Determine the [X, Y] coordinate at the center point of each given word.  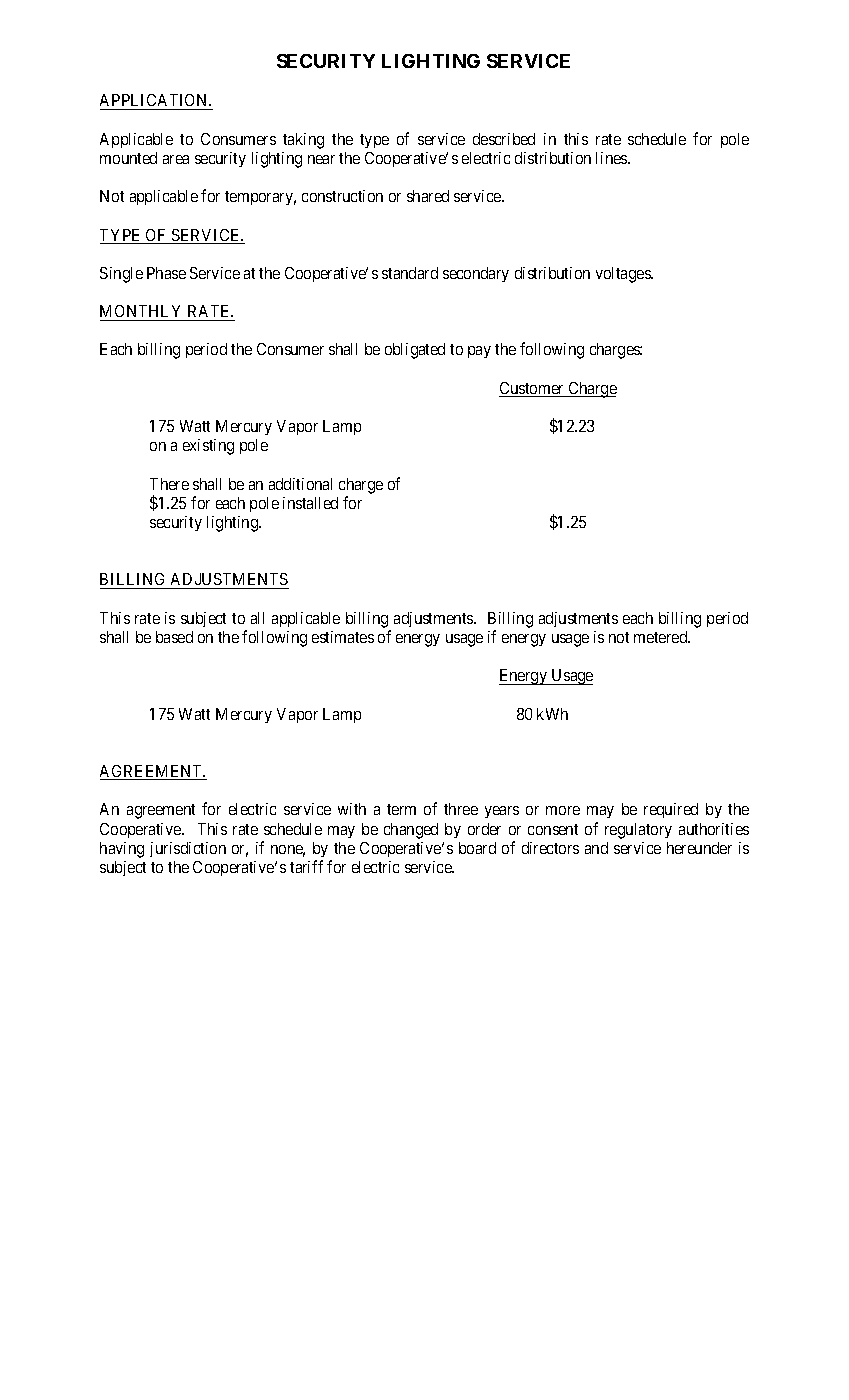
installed [310, 503]
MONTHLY [140, 311]
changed [411, 831]
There [169, 484]
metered [662, 637]
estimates [343, 637]
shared [428, 196]
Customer [533, 389]
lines [612, 158]
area [176, 159]
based [174, 637]
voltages [624, 275]
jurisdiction [188, 849]
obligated [415, 351]
